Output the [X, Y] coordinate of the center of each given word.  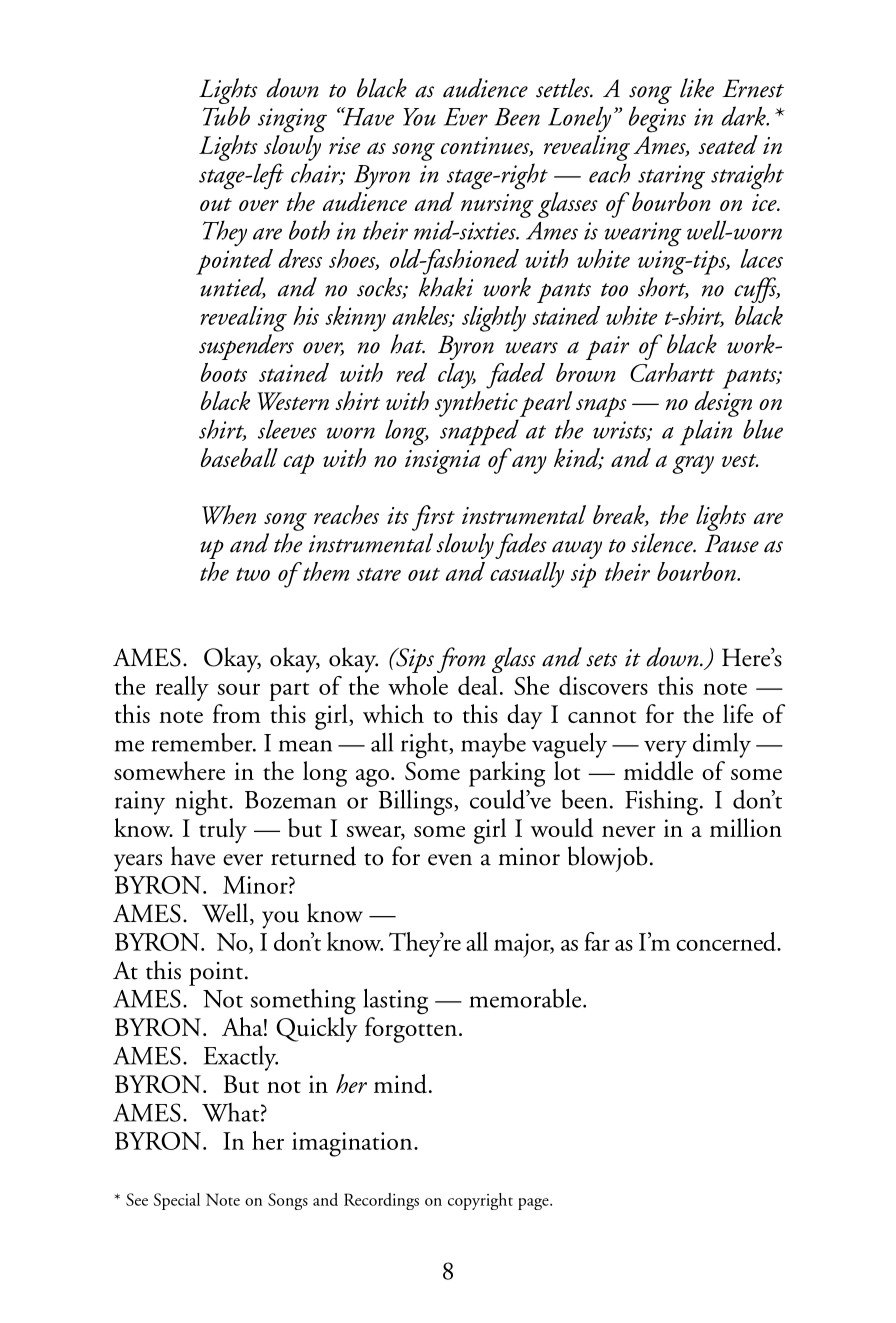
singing [292, 120]
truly [223, 830]
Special [177, 1201]
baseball [239, 457]
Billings [416, 802]
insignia [442, 462]
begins [657, 119]
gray [693, 464]
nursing [497, 206]
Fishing [663, 802]
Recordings [381, 1201]
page [534, 1204]
